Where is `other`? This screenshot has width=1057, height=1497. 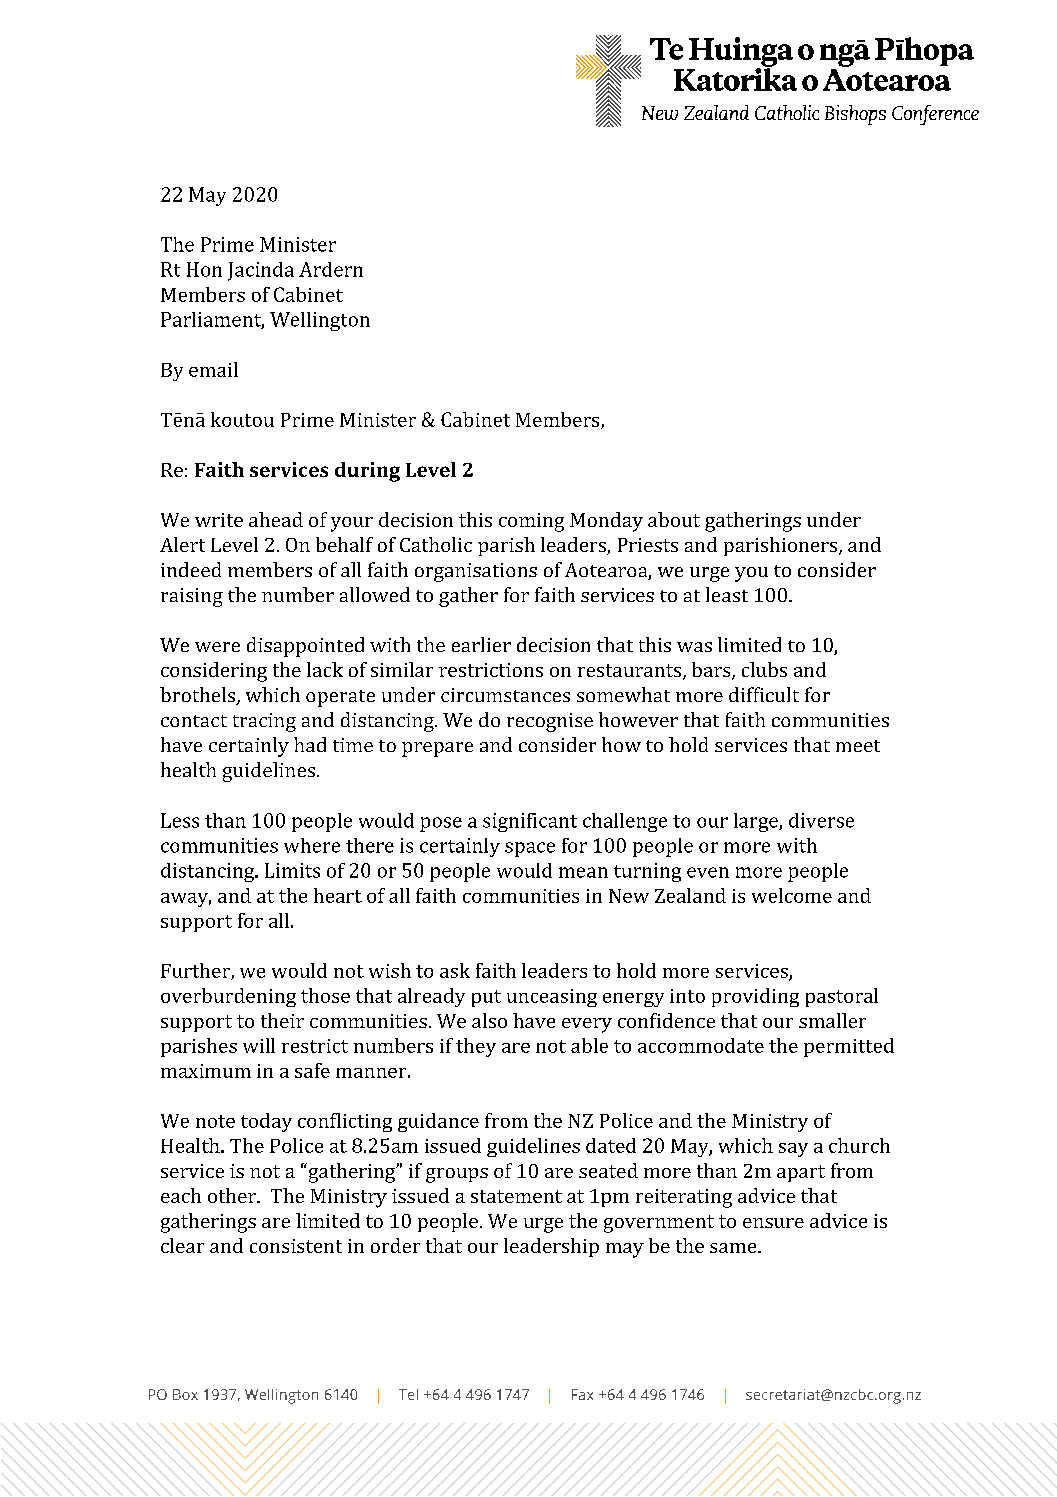
other is located at coordinates (233, 1195).
